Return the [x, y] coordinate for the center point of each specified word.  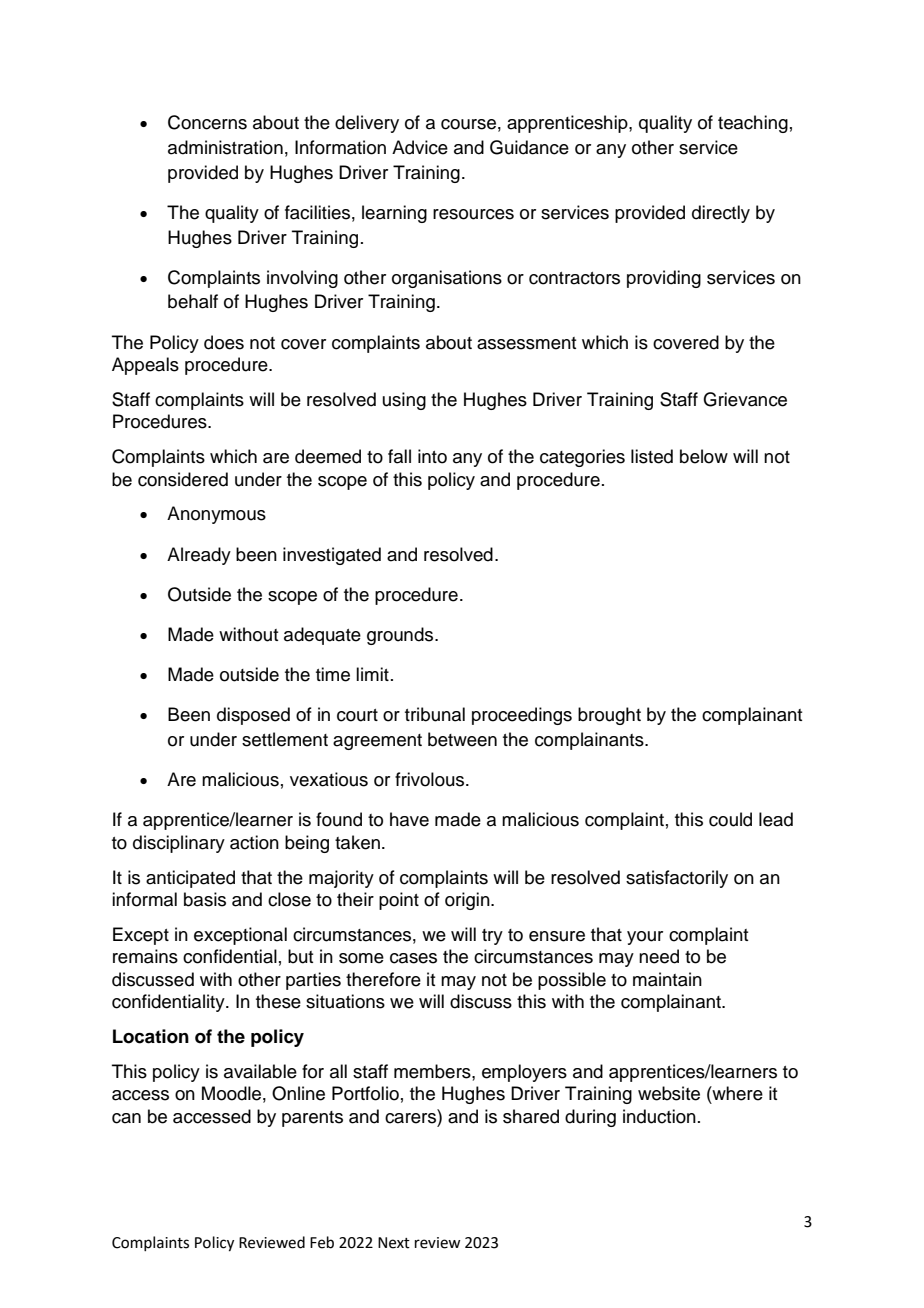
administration [225, 147]
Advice [420, 147]
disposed [253, 716]
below [704, 456]
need [659, 956]
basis [205, 899]
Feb [322, 1242]
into [432, 456]
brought [609, 716]
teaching [753, 124]
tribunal [435, 714]
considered [183, 479]
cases [413, 958]
